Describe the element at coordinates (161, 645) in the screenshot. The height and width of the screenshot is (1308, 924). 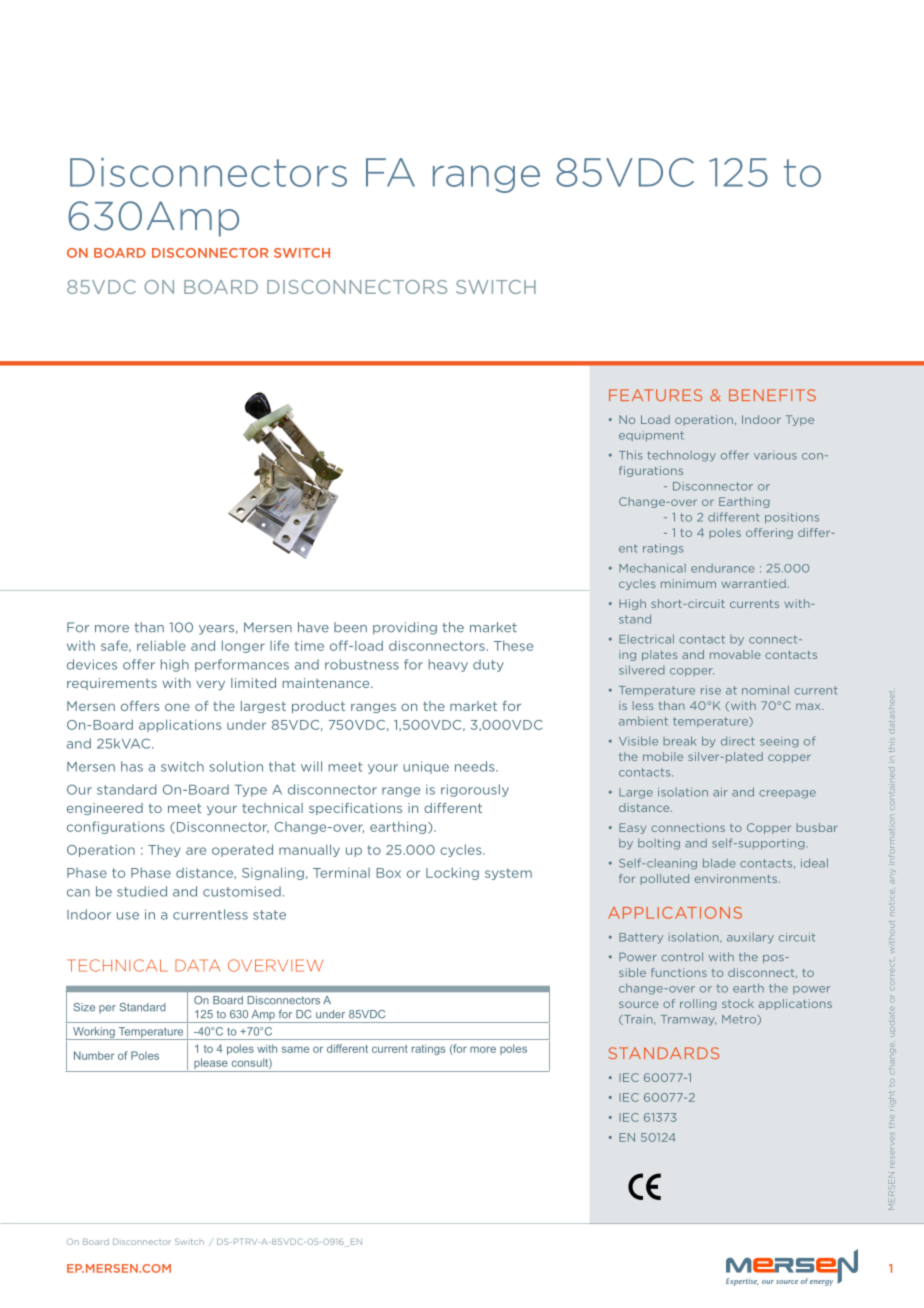
I see `reliable` at that location.
